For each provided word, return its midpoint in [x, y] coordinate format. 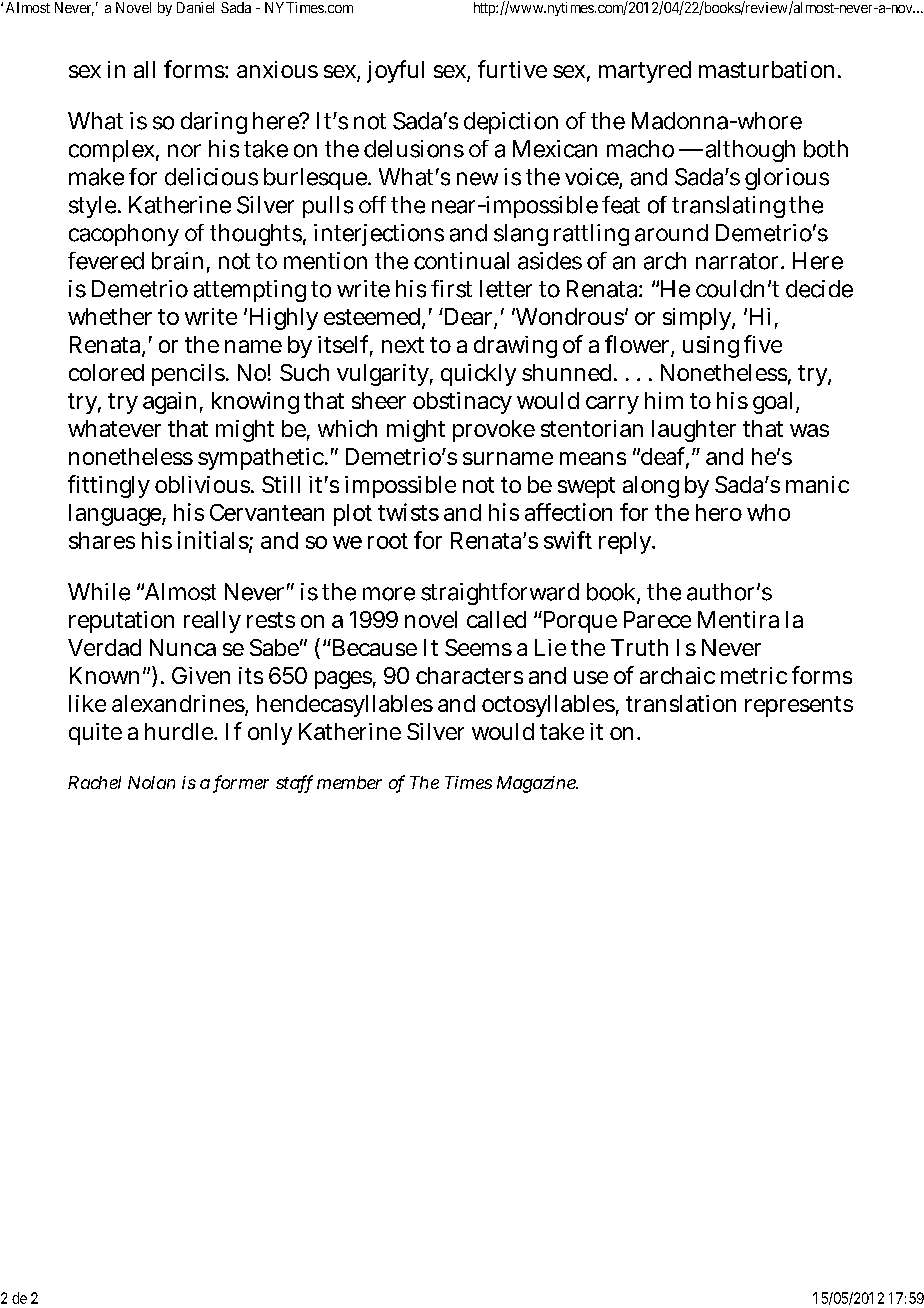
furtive [512, 69]
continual [461, 261]
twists [408, 512]
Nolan [151, 782]
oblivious [203, 484]
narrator [739, 261]
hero [719, 512]
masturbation [769, 69]
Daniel [195, 7]
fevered [106, 261]
